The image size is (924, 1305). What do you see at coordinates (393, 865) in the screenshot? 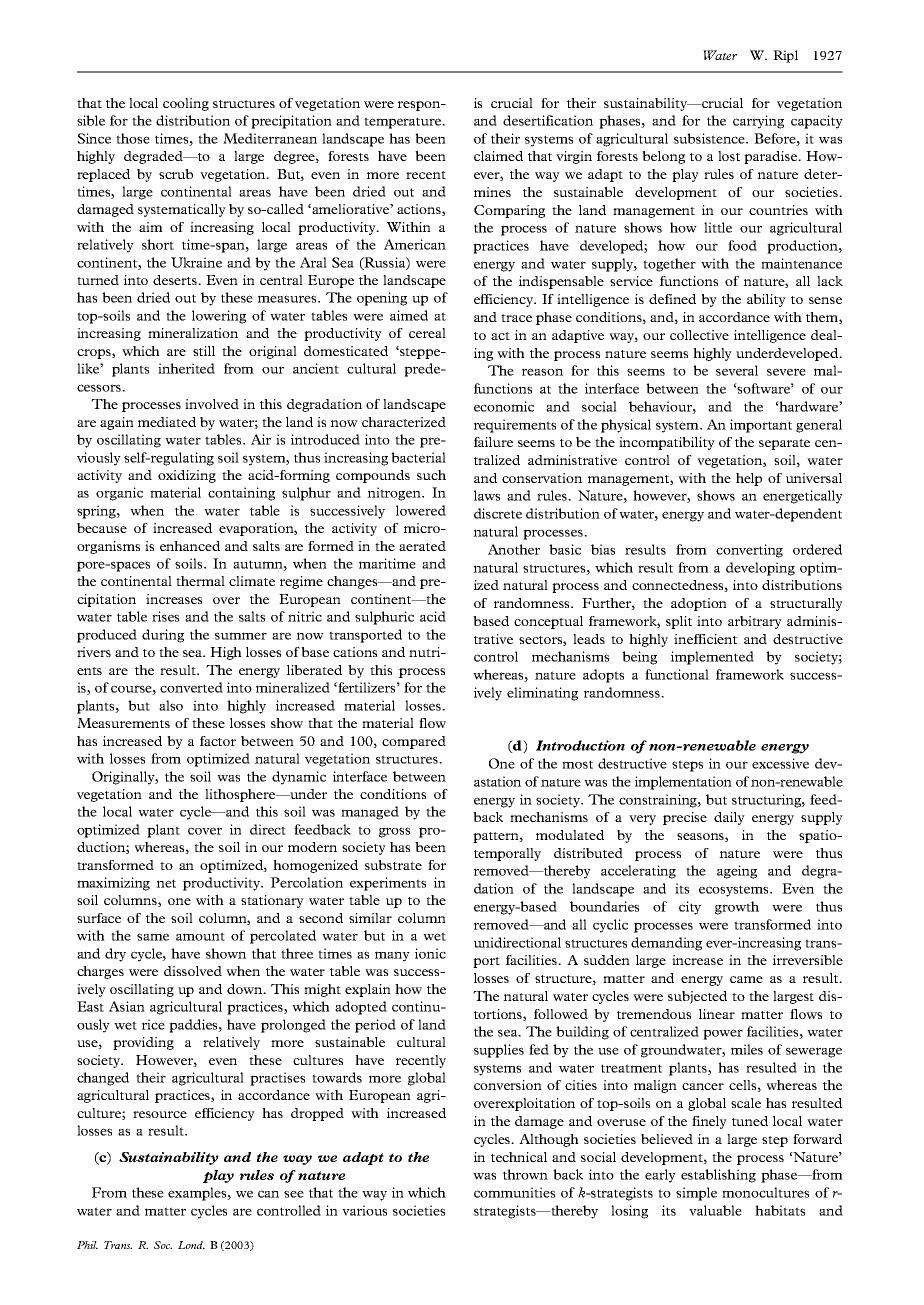
I see `substrate` at bounding box center [393, 865].
